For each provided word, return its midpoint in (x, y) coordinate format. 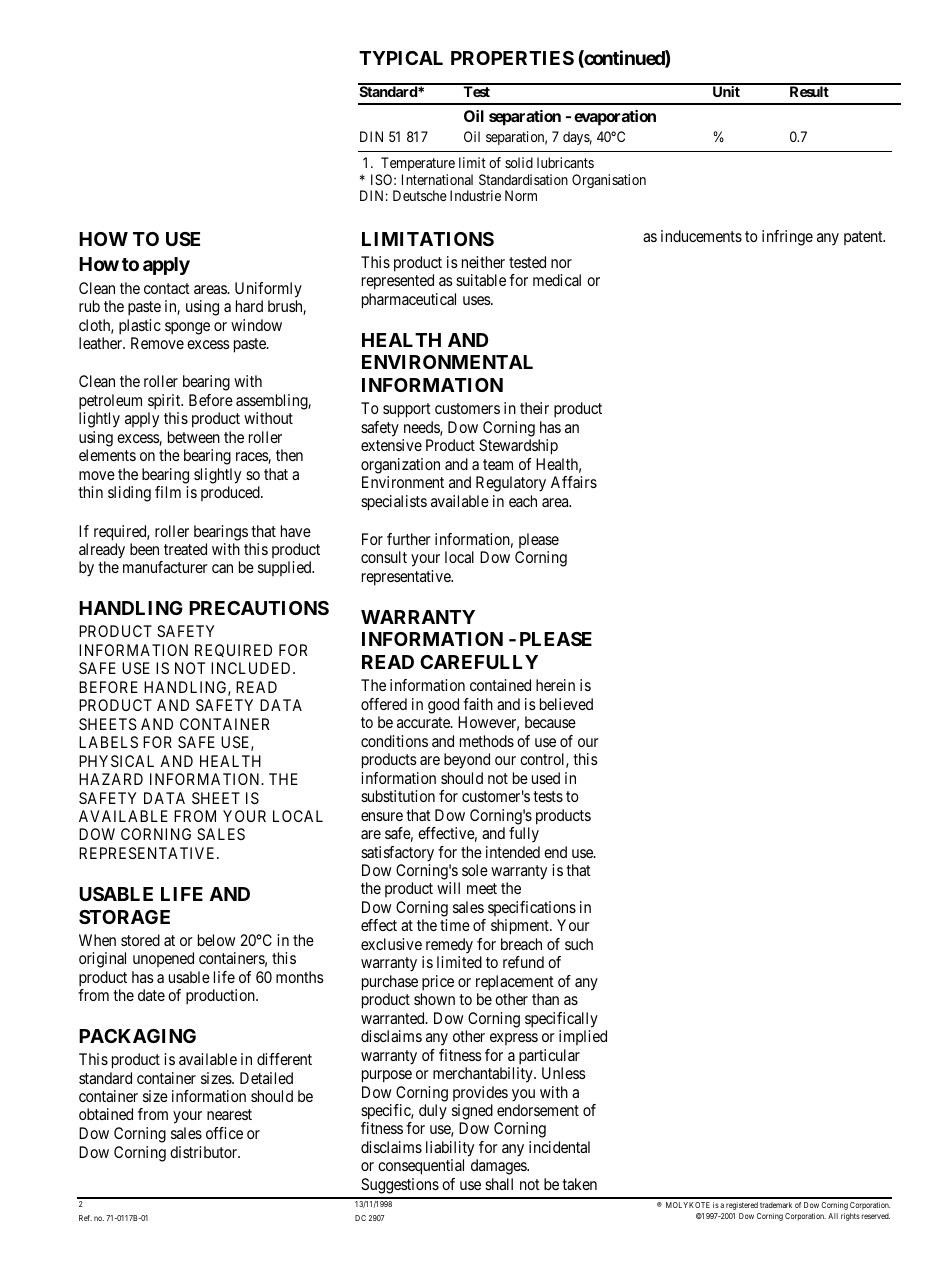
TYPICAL (401, 58)
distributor (205, 1152)
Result (809, 90)
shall (499, 1184)
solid (519, 162)
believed (566, 704)
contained (500, 685)
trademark (776, 1205)
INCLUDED (252, 668)
